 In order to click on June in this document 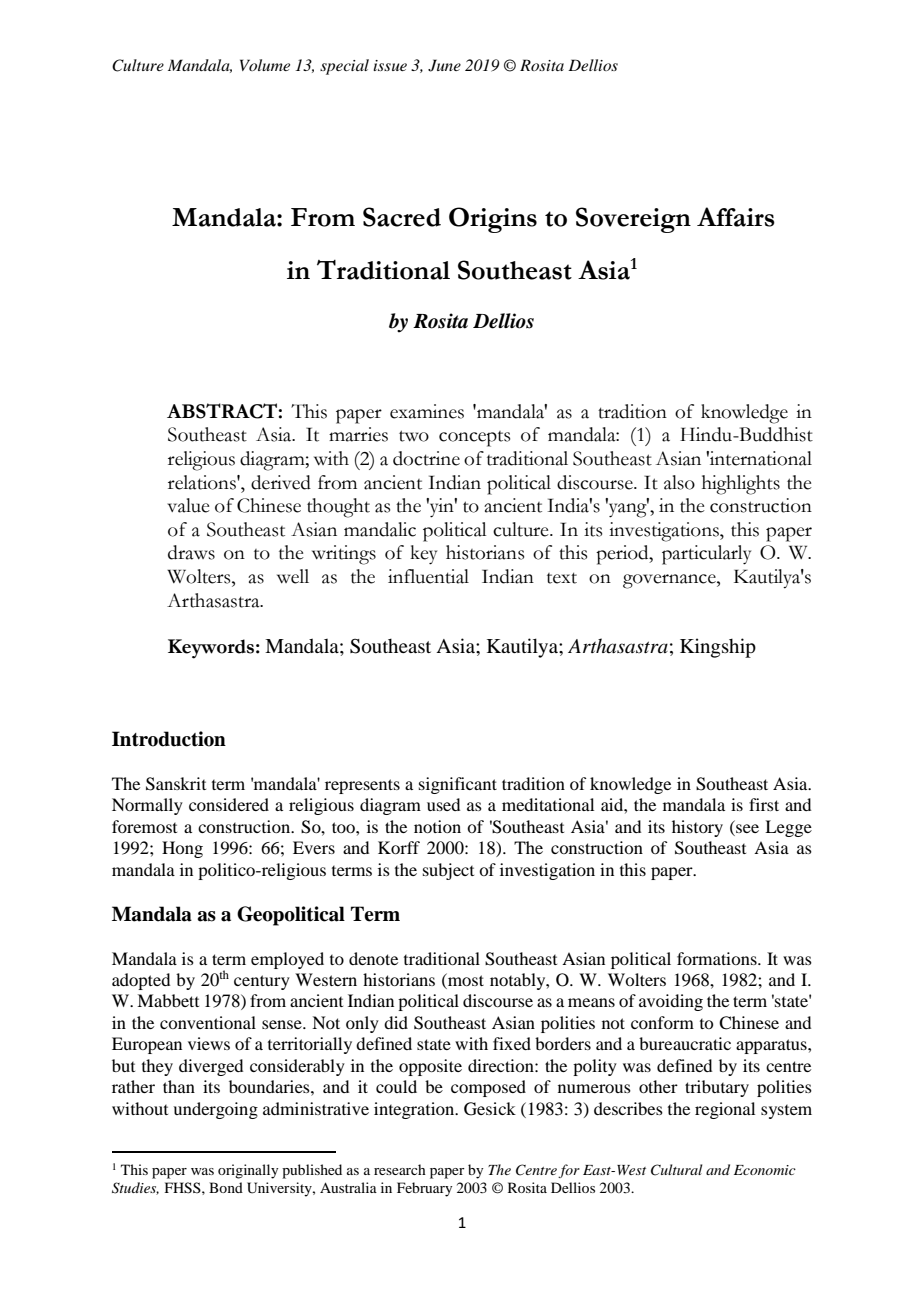, I will do `click(444, 65)`.
